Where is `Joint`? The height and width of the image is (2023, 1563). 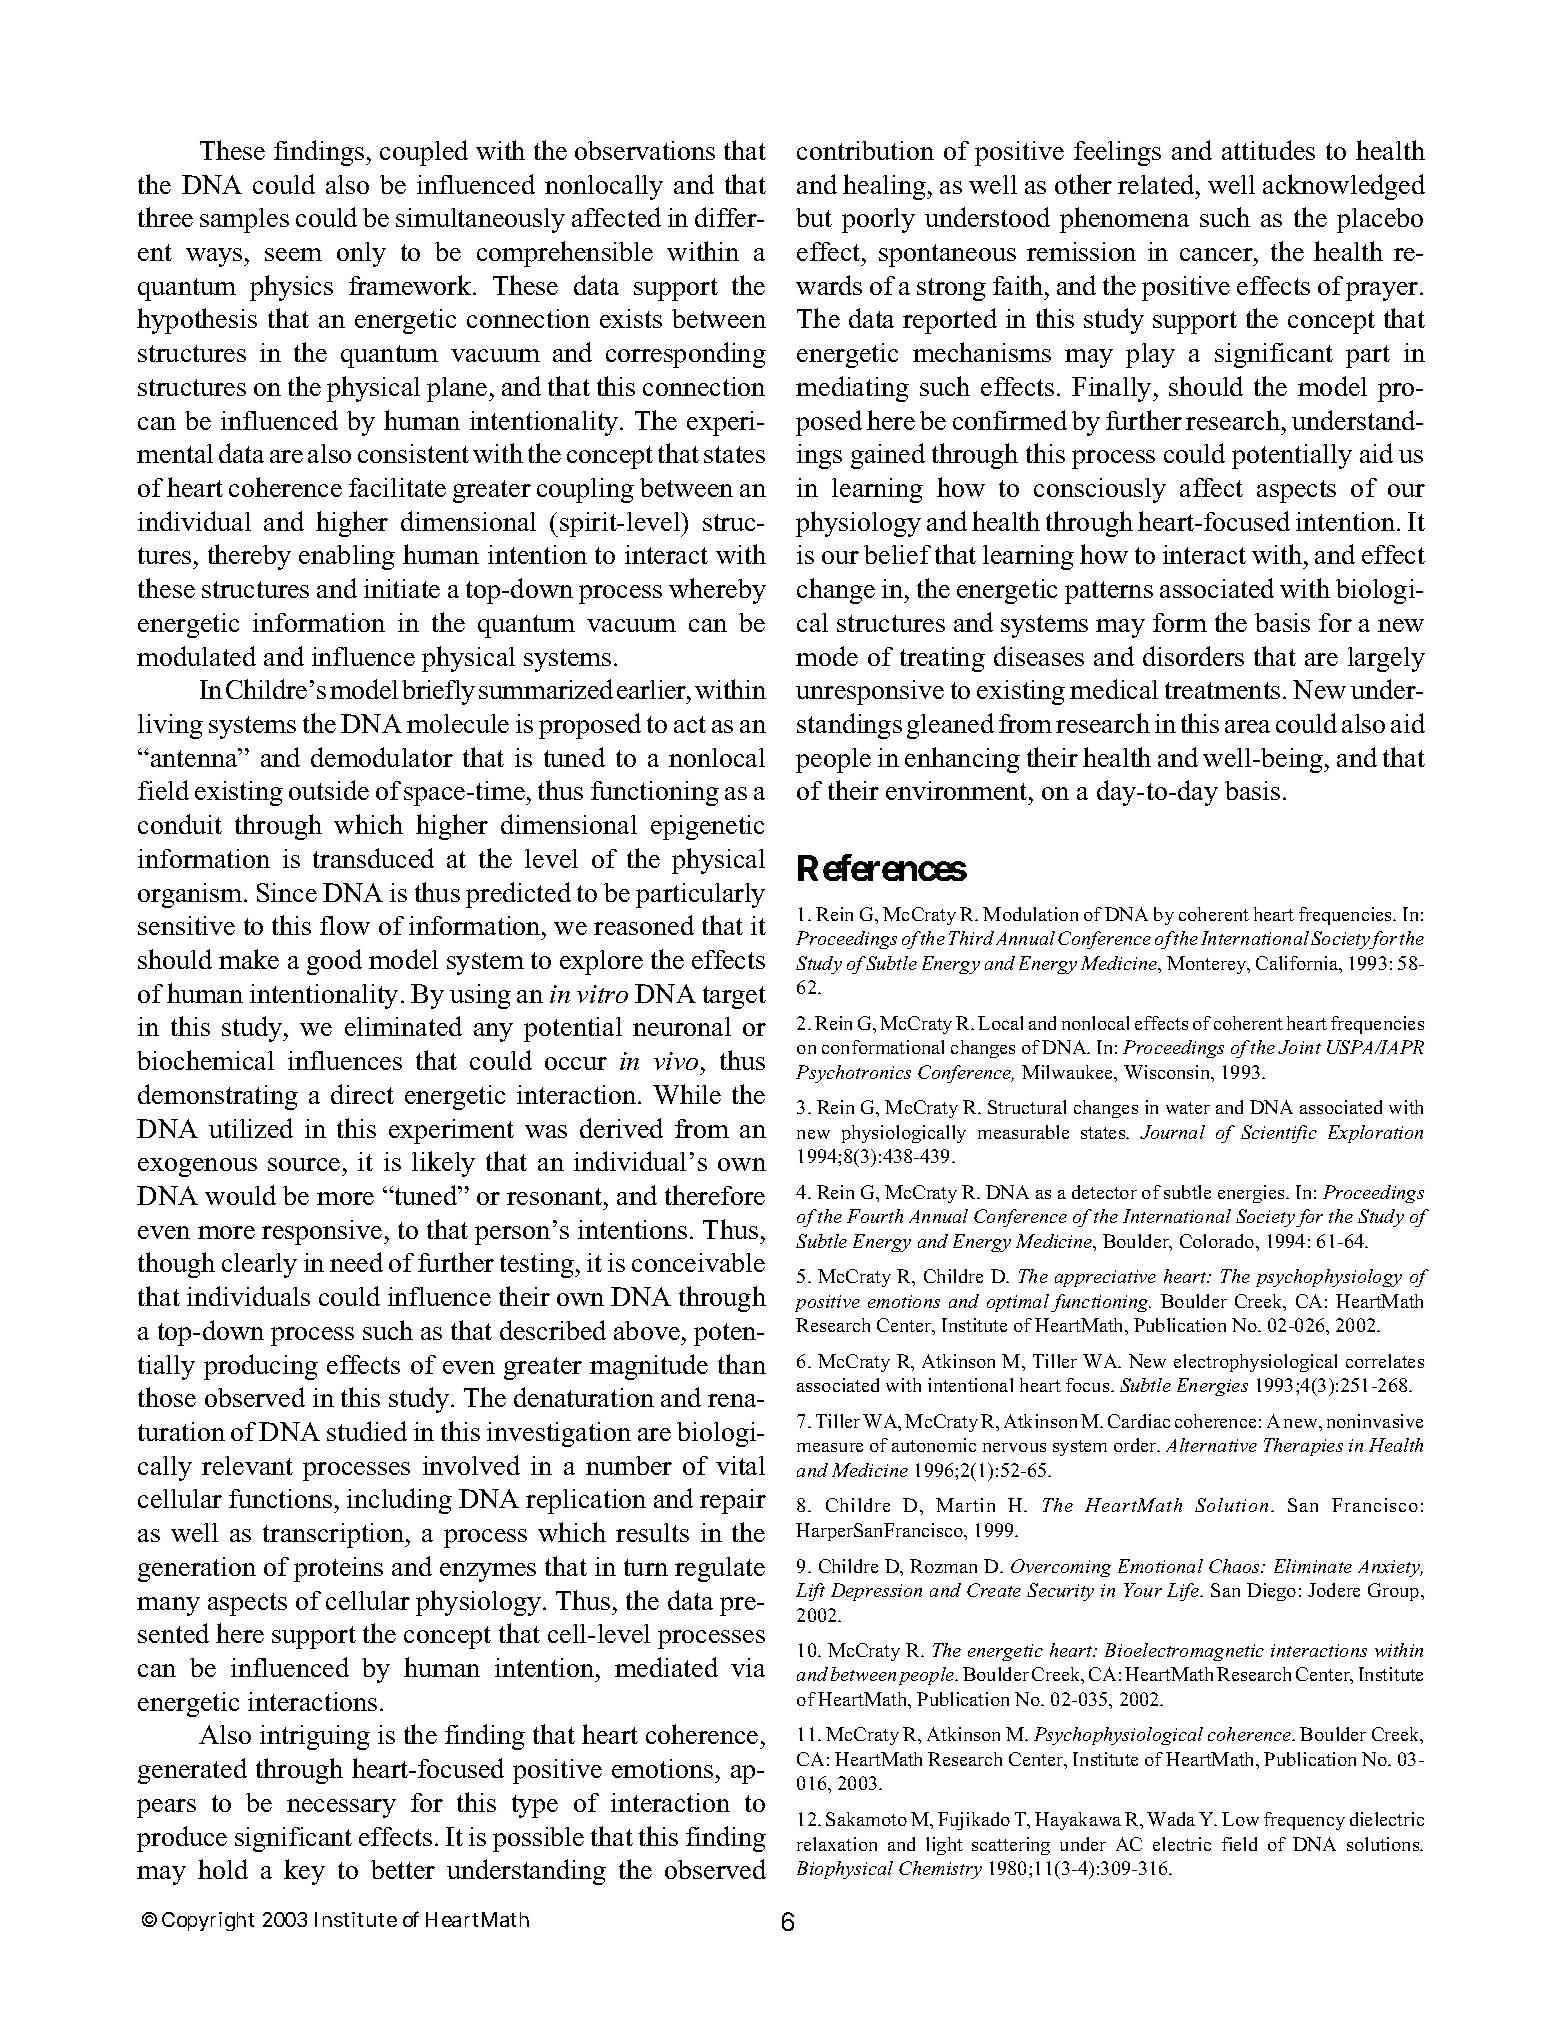 Joint is located at coordinates (1299, 1047).
